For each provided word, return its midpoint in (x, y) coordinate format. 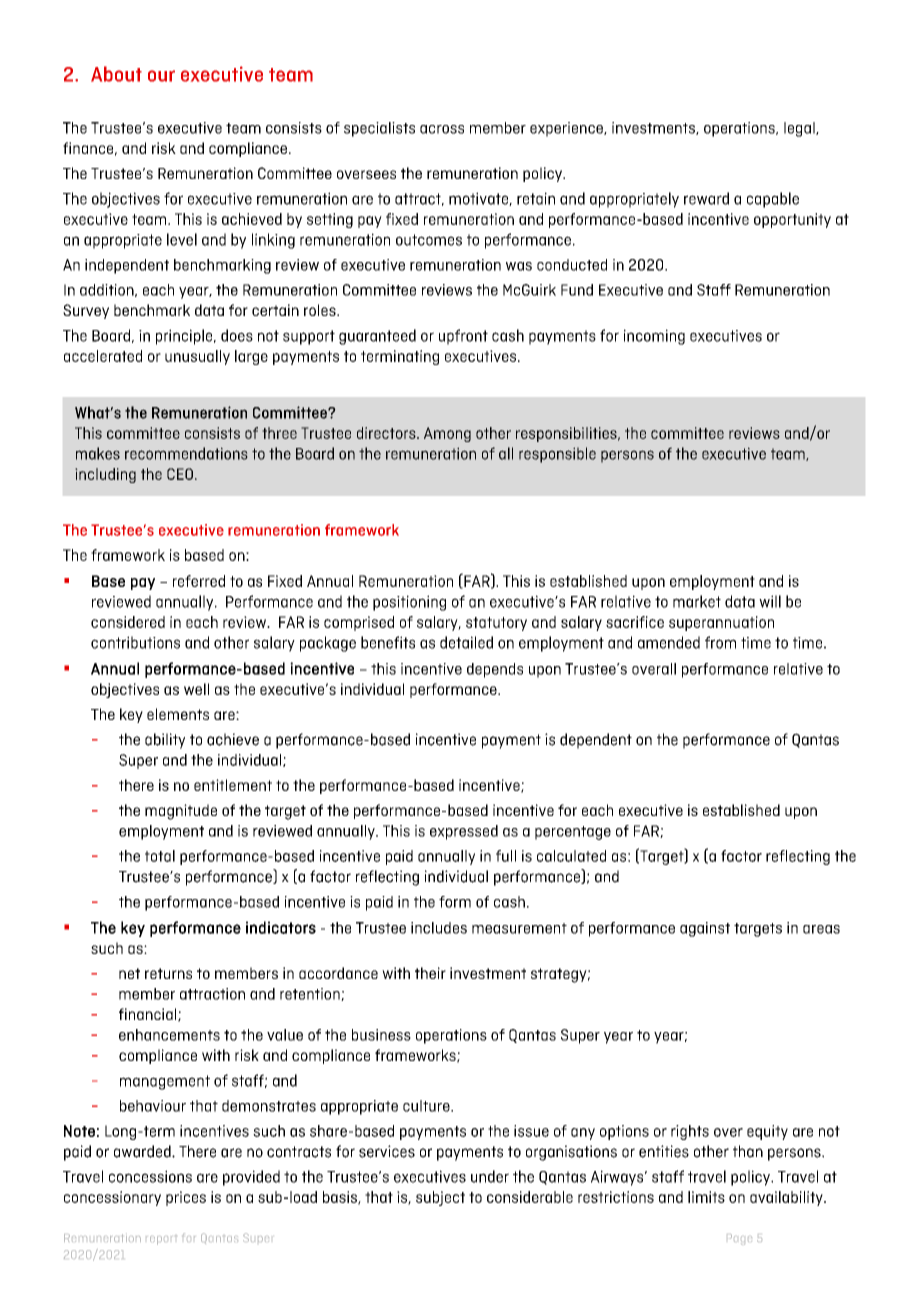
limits (706, 1197)
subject (440, 1198)
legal (800, 129)
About (116, 74)
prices (186, 1198)
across (442, 129)
